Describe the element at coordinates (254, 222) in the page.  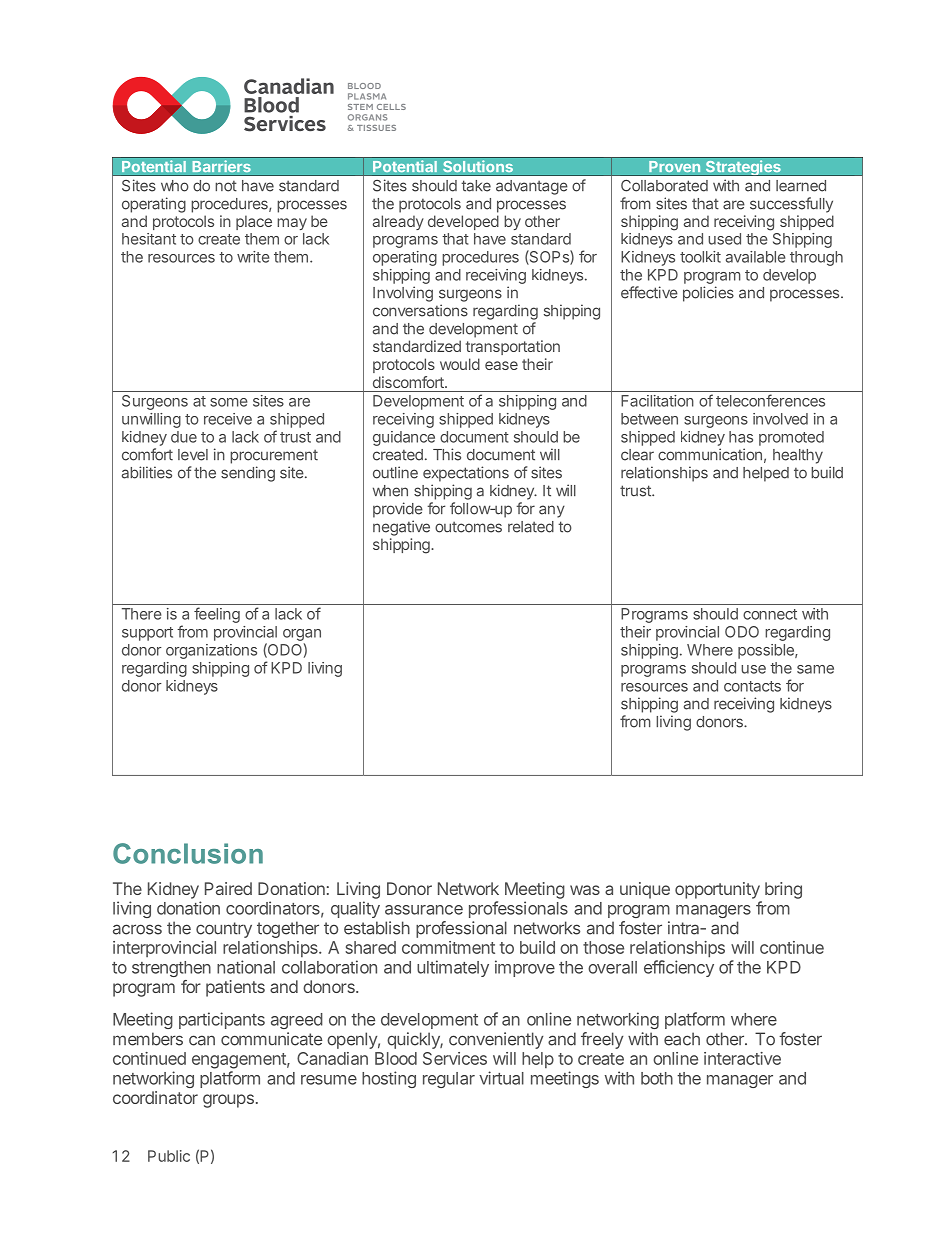
I see `place` at that location.
